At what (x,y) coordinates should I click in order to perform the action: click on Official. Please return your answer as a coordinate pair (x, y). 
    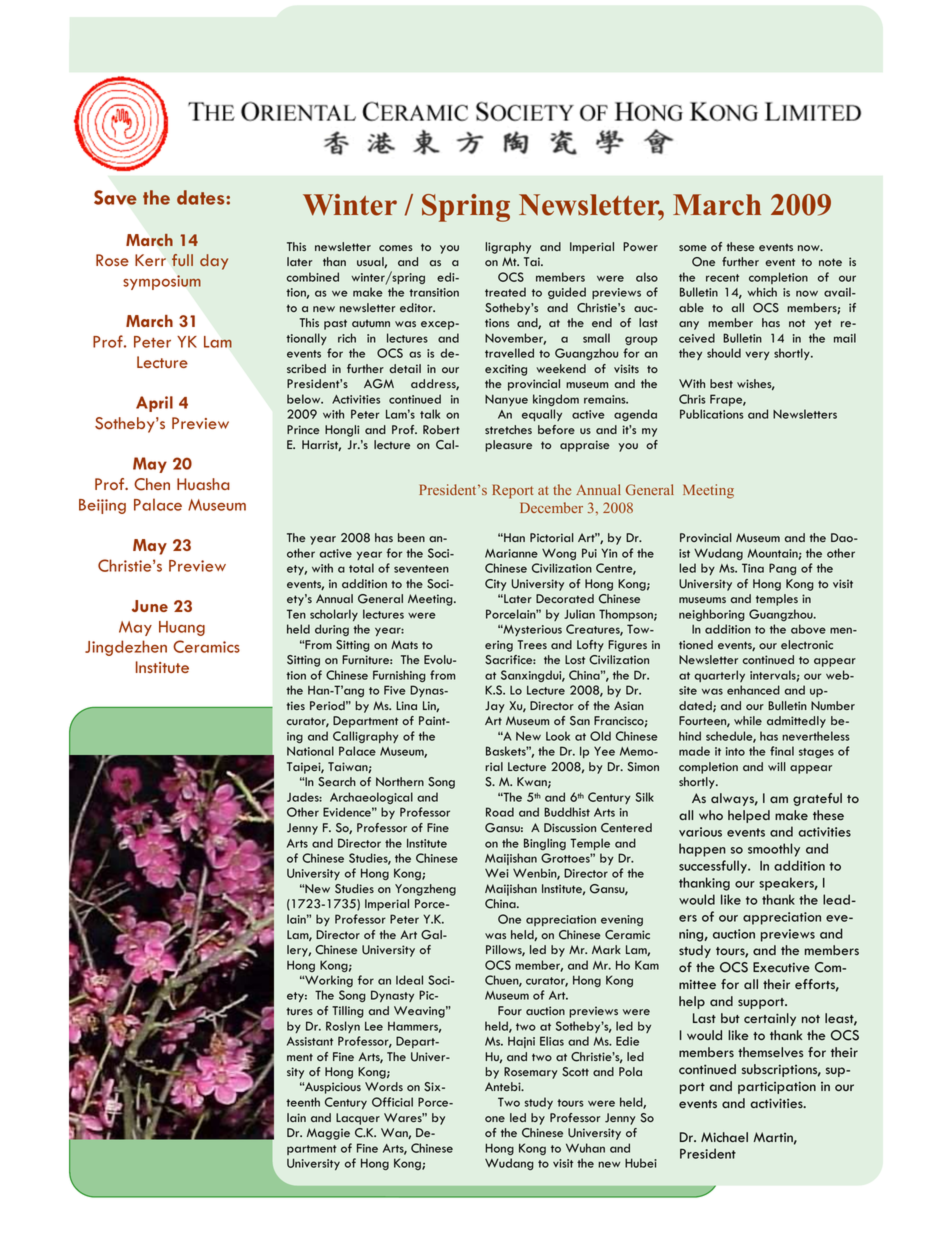
    Looking at the image, I should click on (392, 1102).
